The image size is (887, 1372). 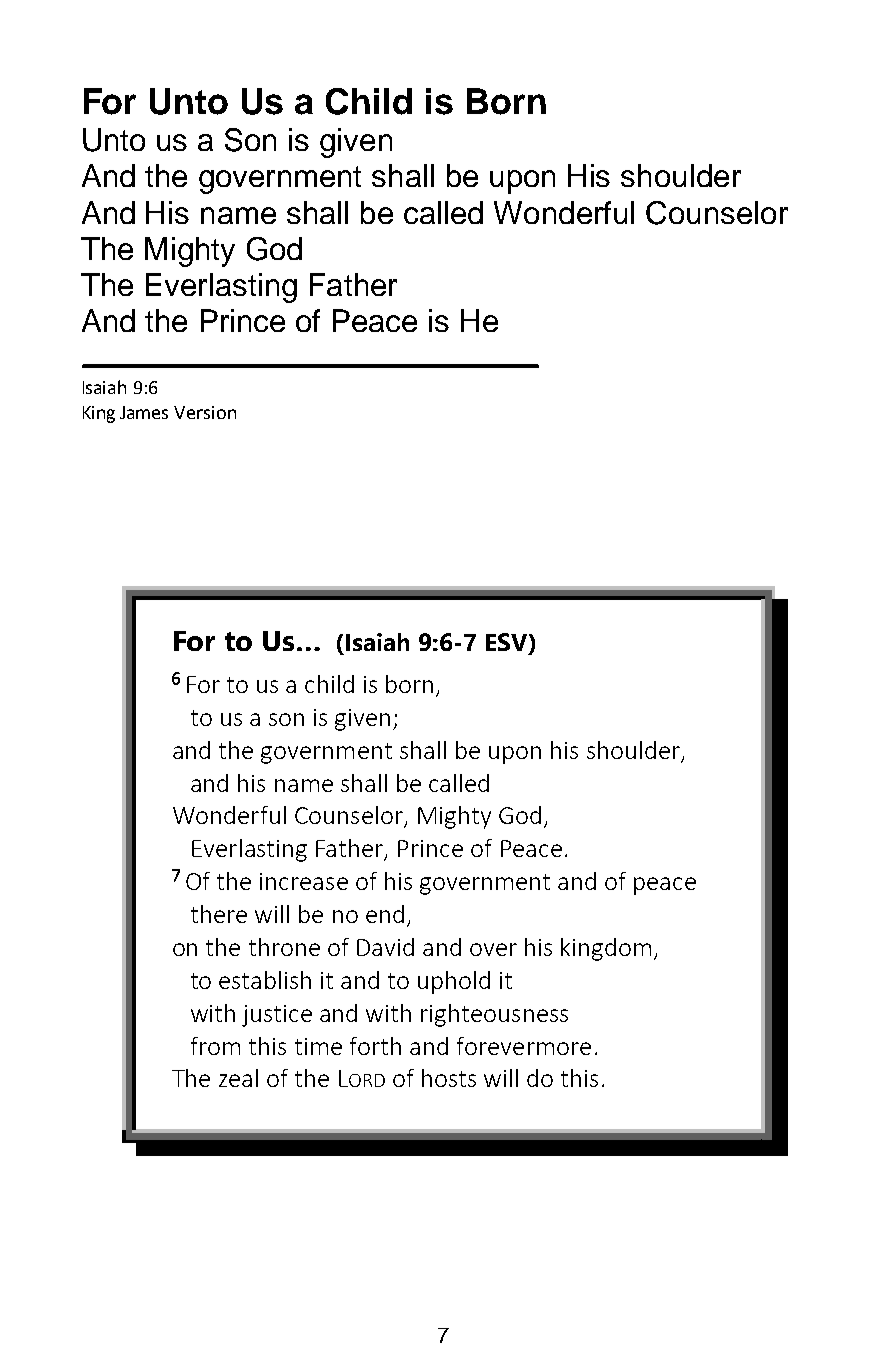 What do you see at coordinates (449, 1078) in the image?
I see `hosts` at bounding box center [449, 1078].
